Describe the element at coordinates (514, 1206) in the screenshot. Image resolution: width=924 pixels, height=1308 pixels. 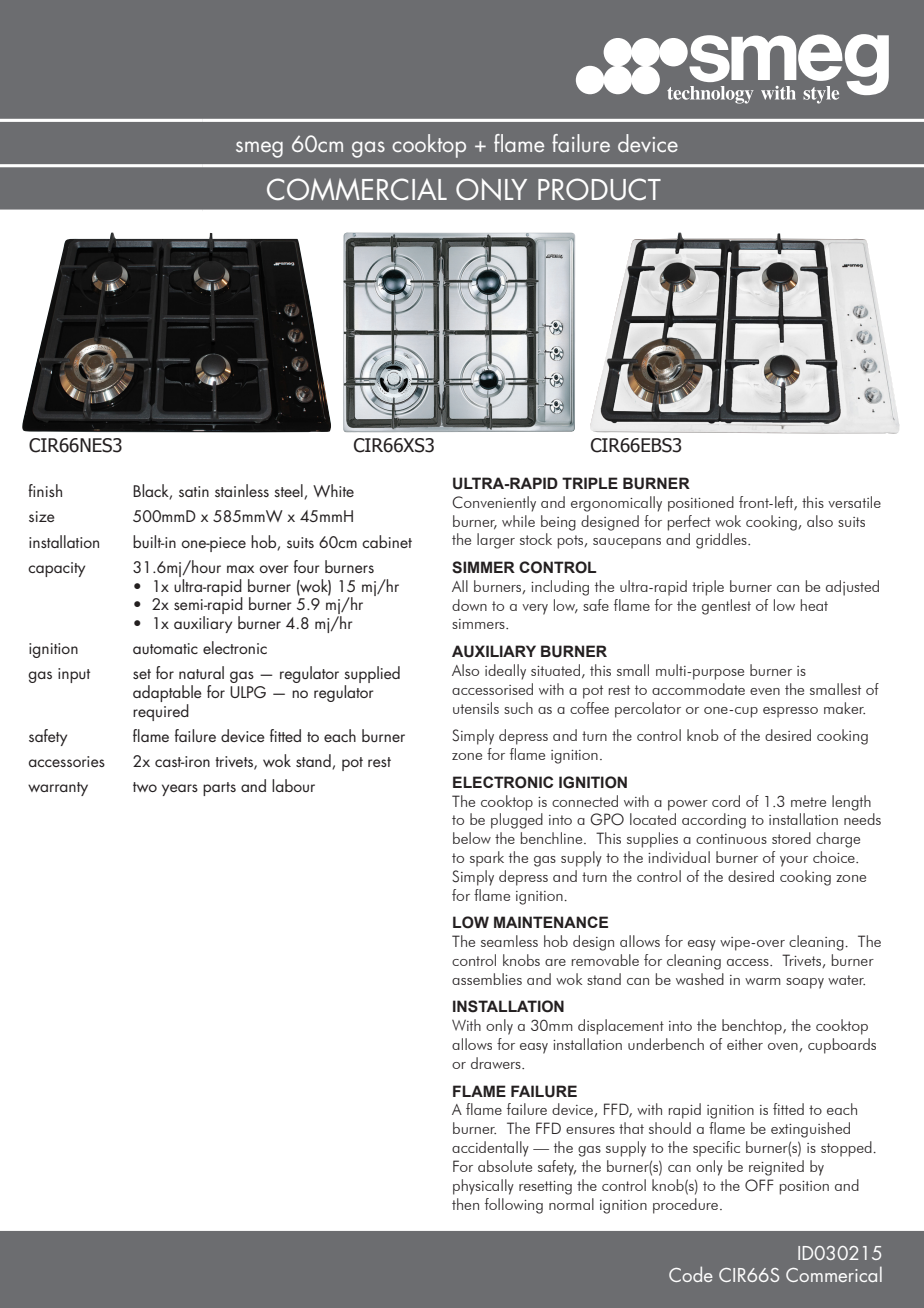
I see `following` at that location.
